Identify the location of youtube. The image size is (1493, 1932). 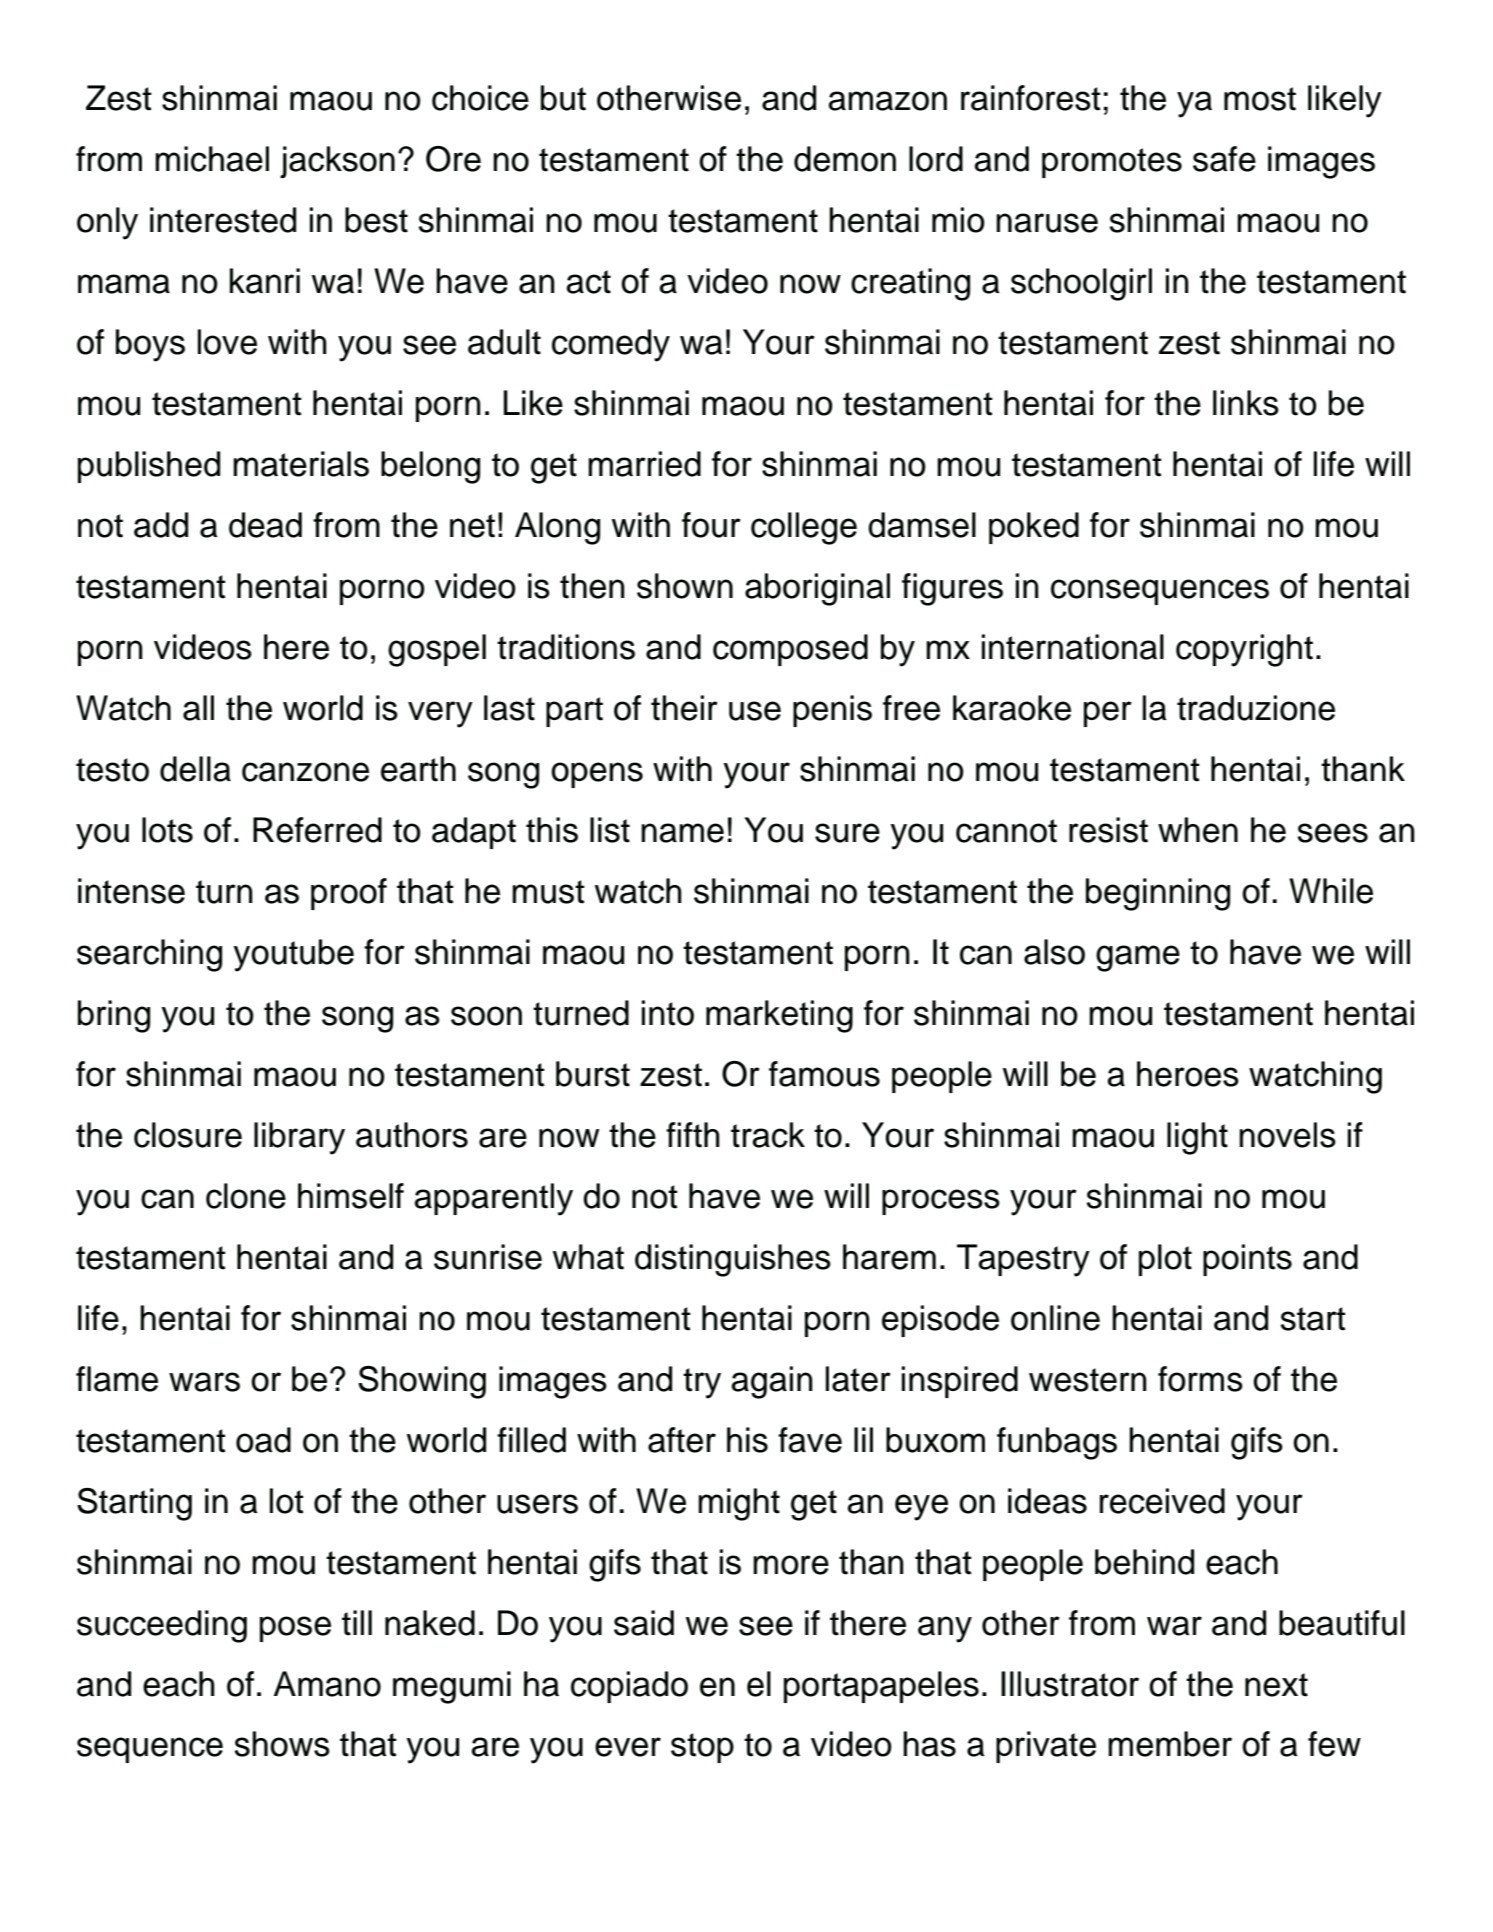
(293, 955).
